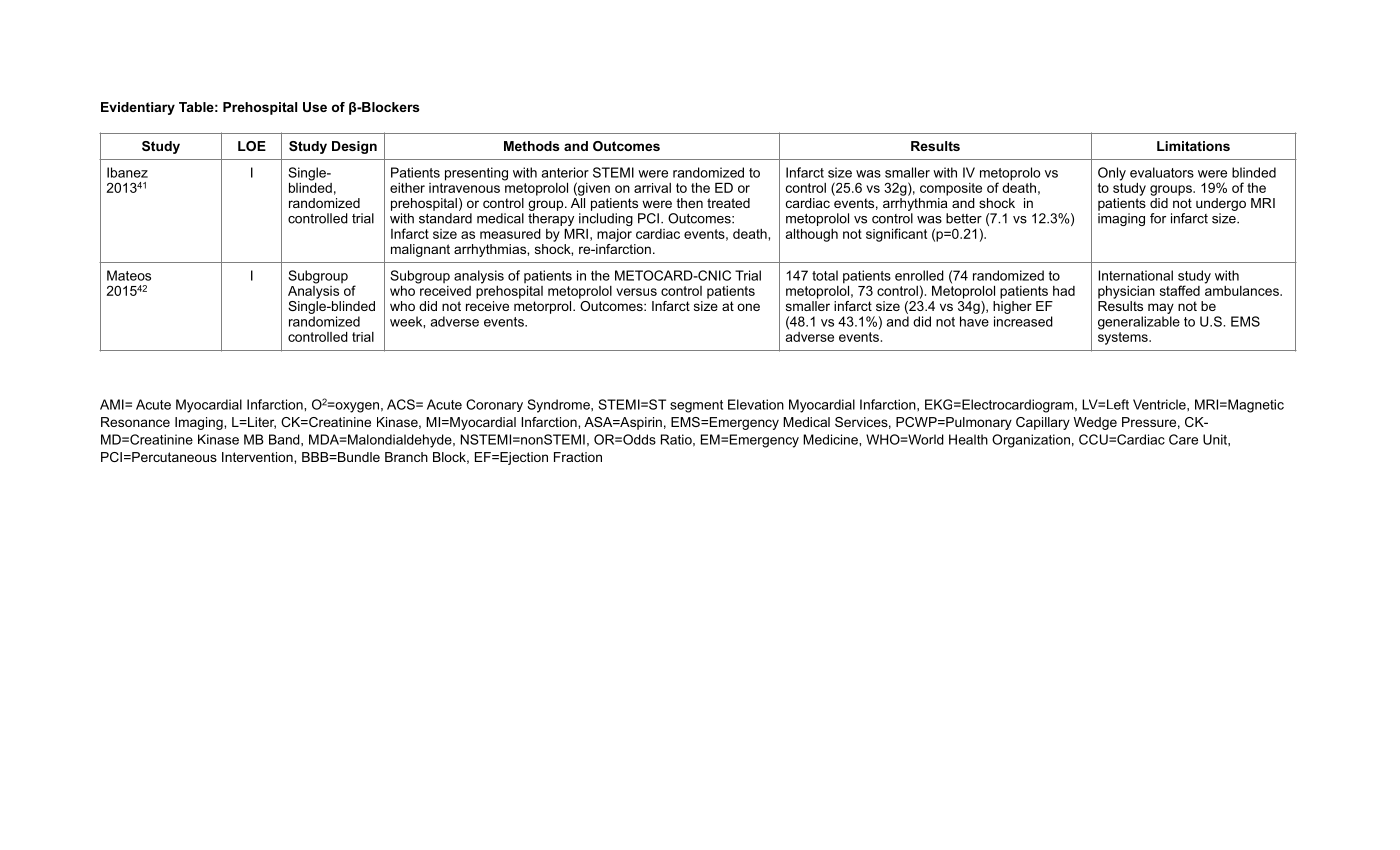  Describe the element at coordinates (690, 203) in the document. I see `then` at that location.
